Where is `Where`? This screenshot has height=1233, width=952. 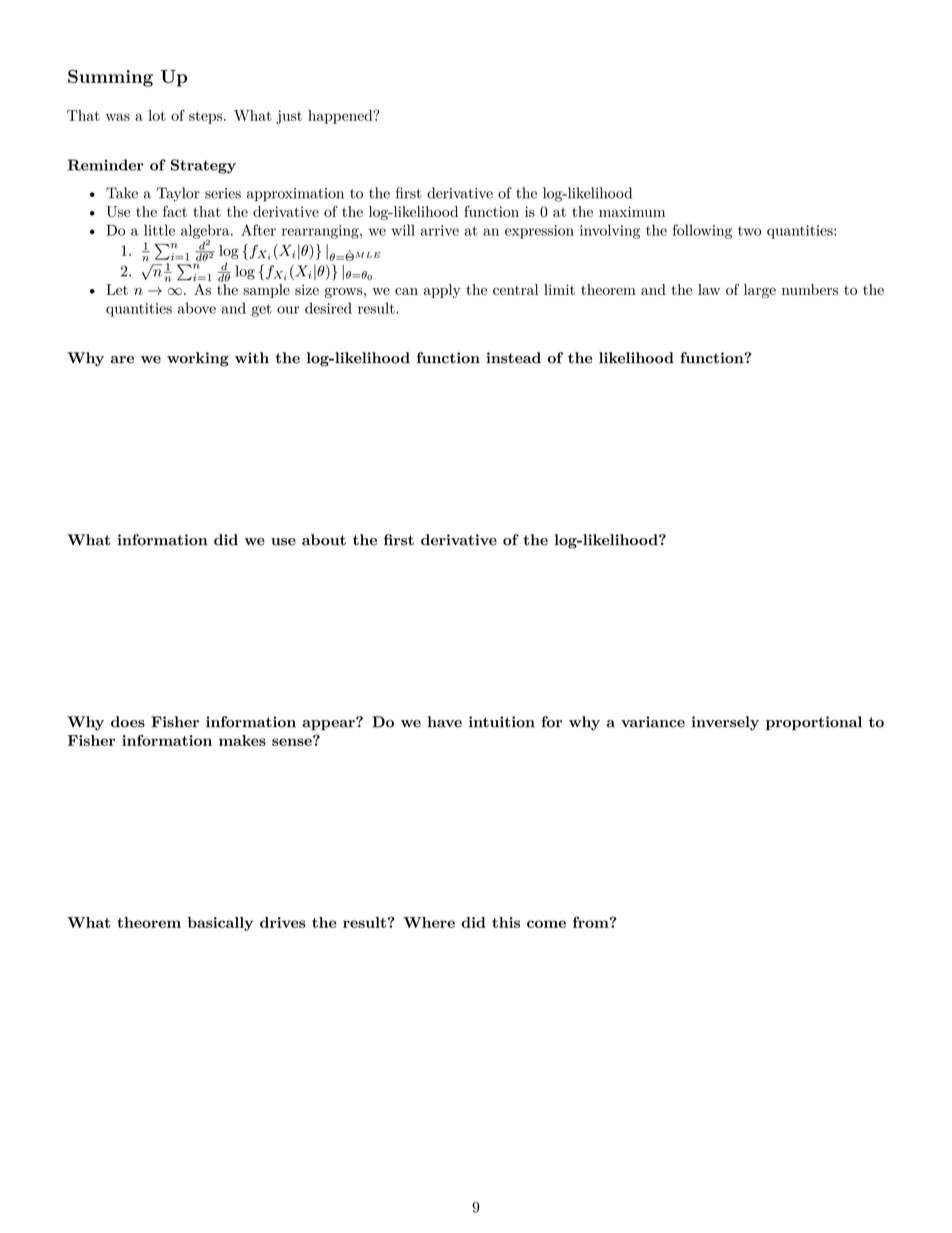 Where is located at coordinates (429, 922).
